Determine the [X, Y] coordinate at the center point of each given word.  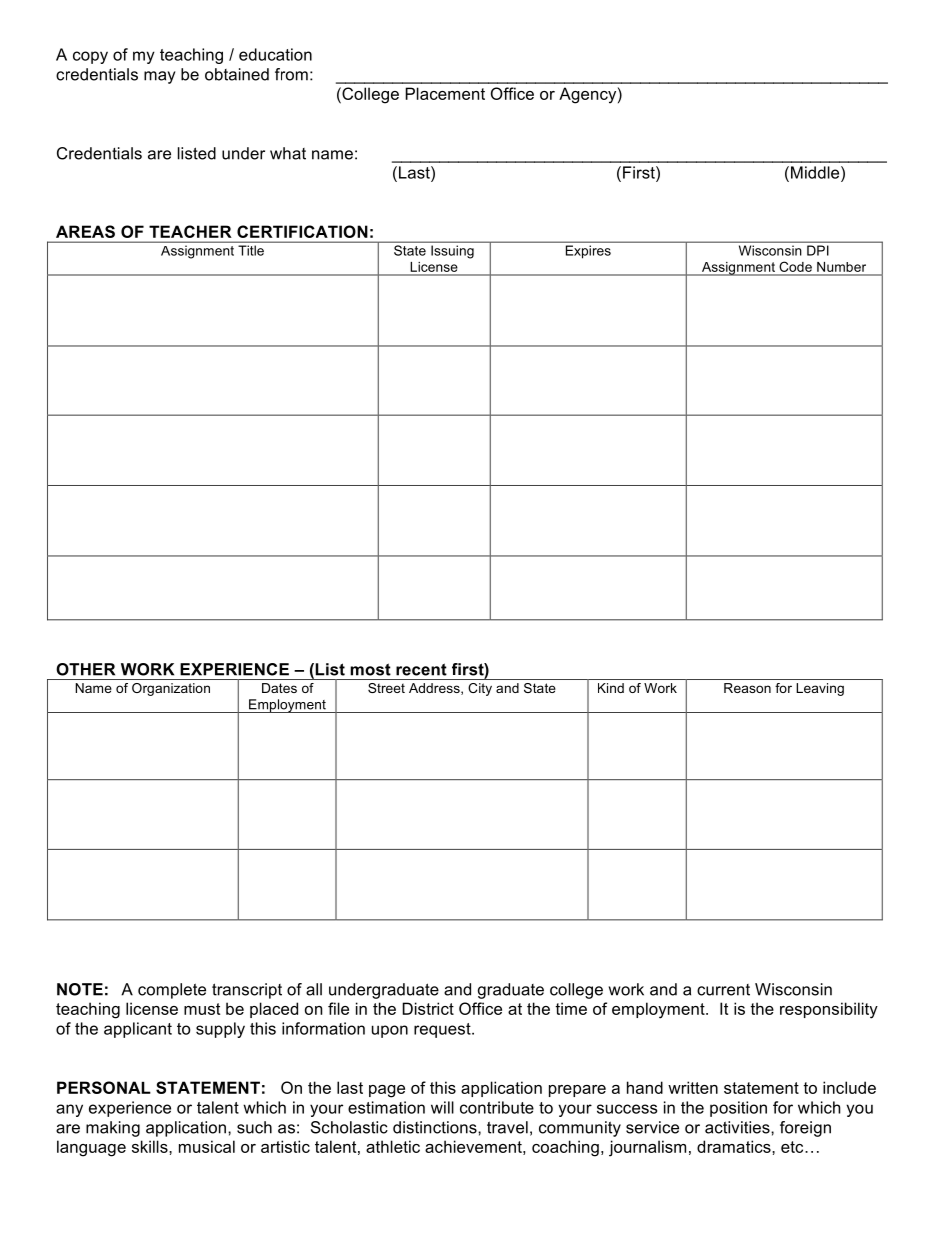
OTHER [85, 669]
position [738, 1109]
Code [796, 267]
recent [421, 669]
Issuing [452, 252]
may [160, 77]
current [723, 990]
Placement [445, 93]
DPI [818, 250]
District [428, 1008]
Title [251, 250]
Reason [747, 688]
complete [172, 991]
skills [151, 1146]
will [442, 1107]
